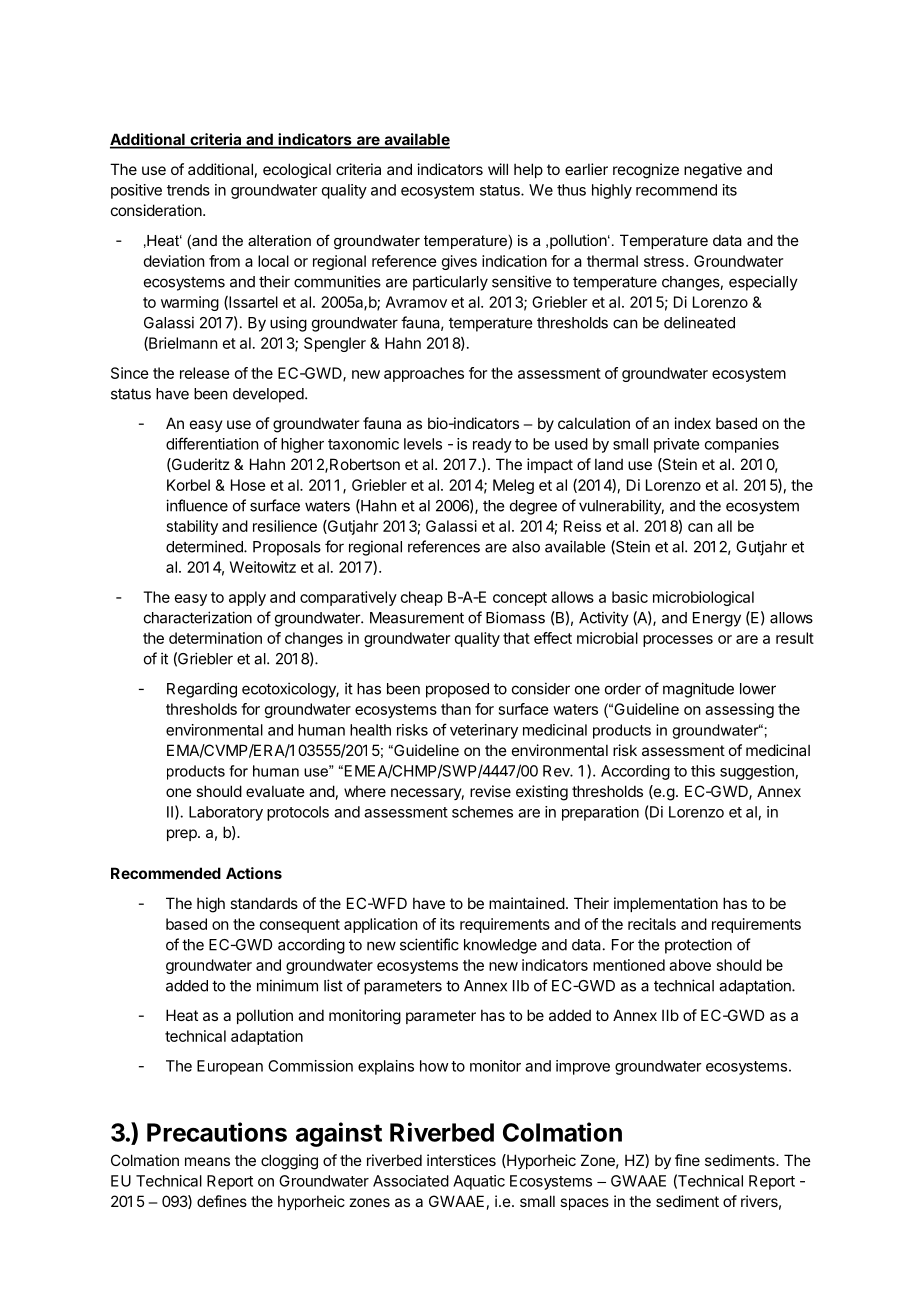 This screenshot has height=1308, width=924. I want to click on negative, so click(713, 171).
